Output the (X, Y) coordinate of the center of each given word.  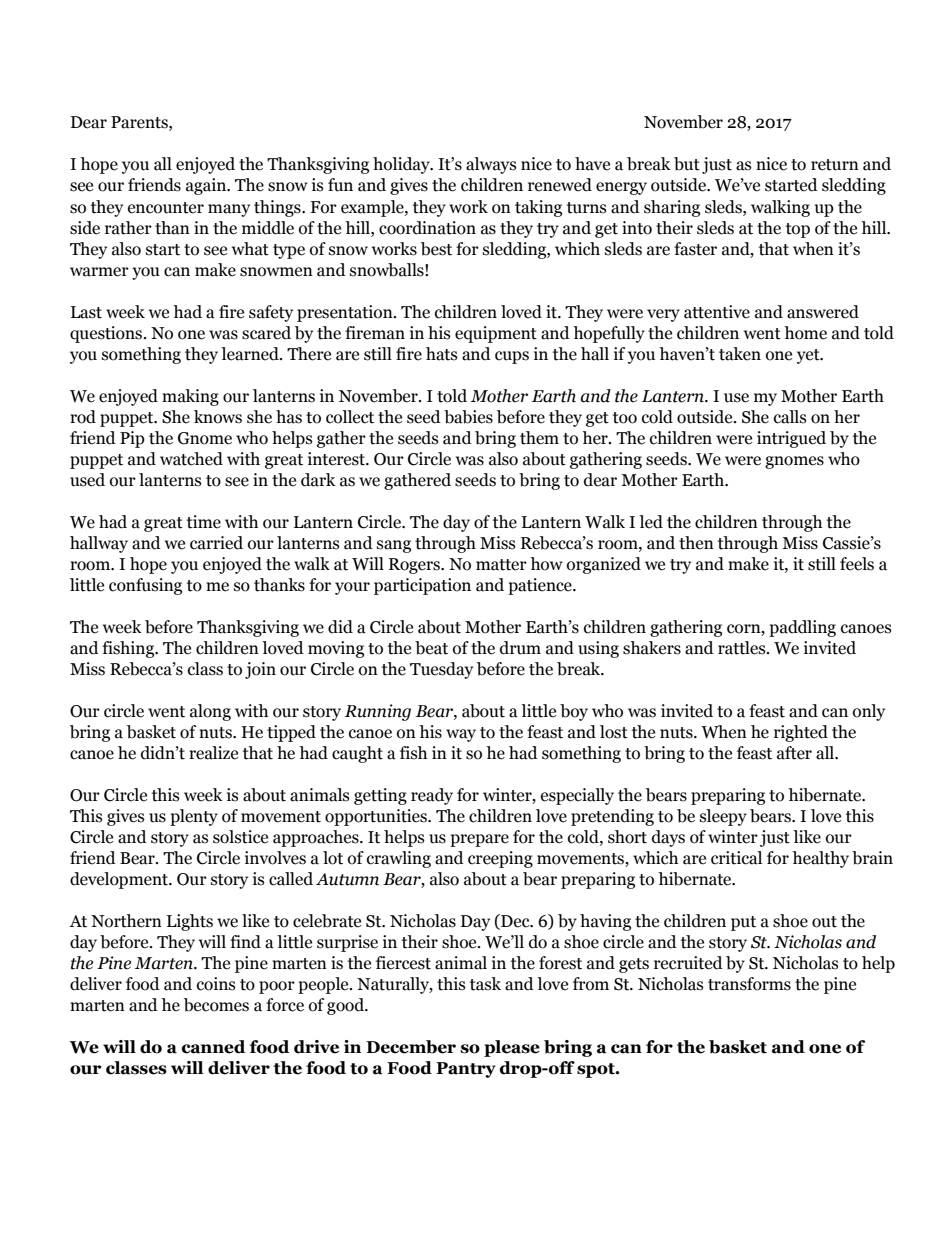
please (512, 1048)
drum (520, 648)
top (798, 230)
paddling (802, 628)
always (491, 165)
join (260, 670)
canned (214, 1047)
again (207, 186)
